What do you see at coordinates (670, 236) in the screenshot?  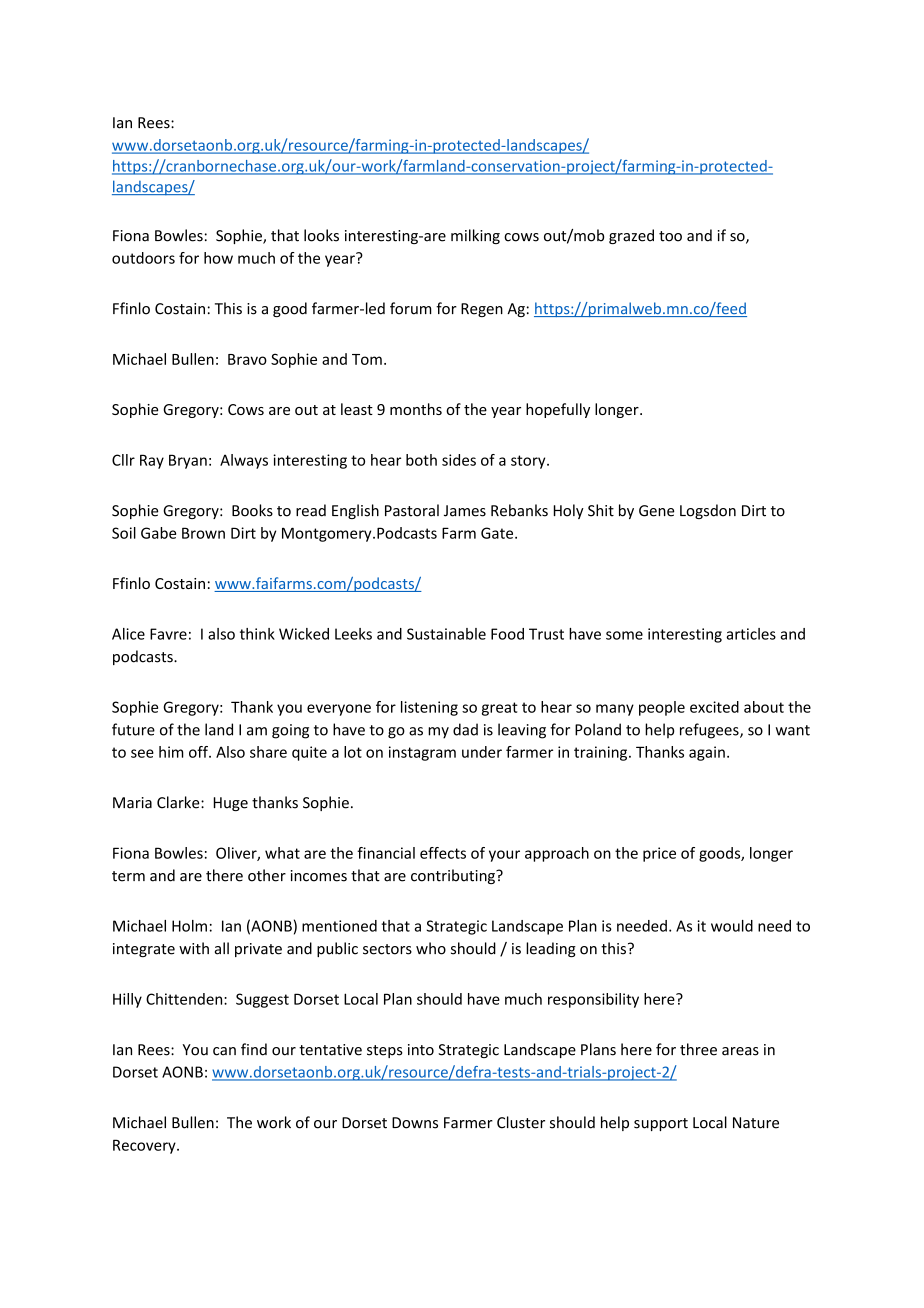 I see `too` at bounding box center [670, 236].
